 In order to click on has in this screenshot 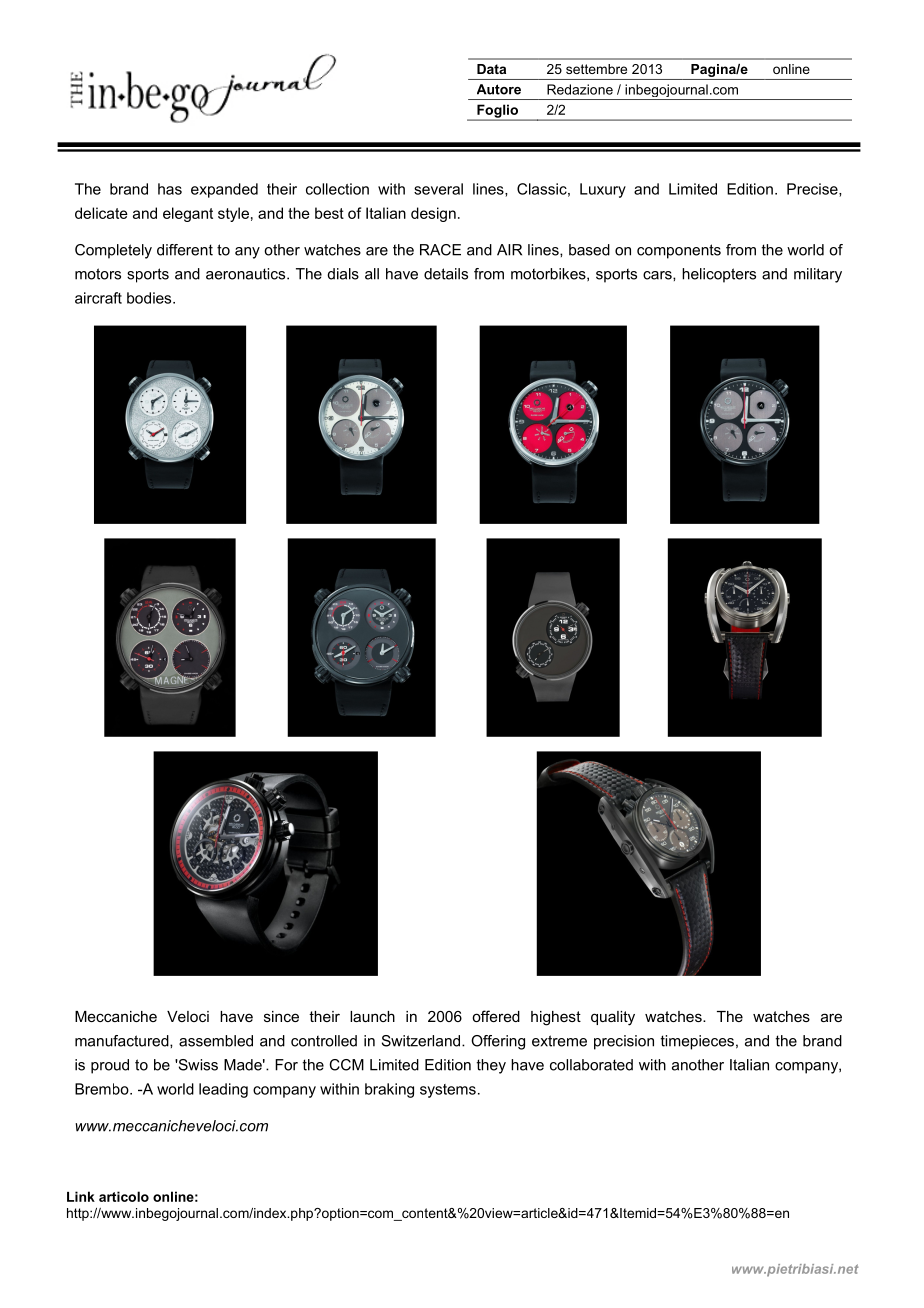, I will do `click(170, 189)`.
